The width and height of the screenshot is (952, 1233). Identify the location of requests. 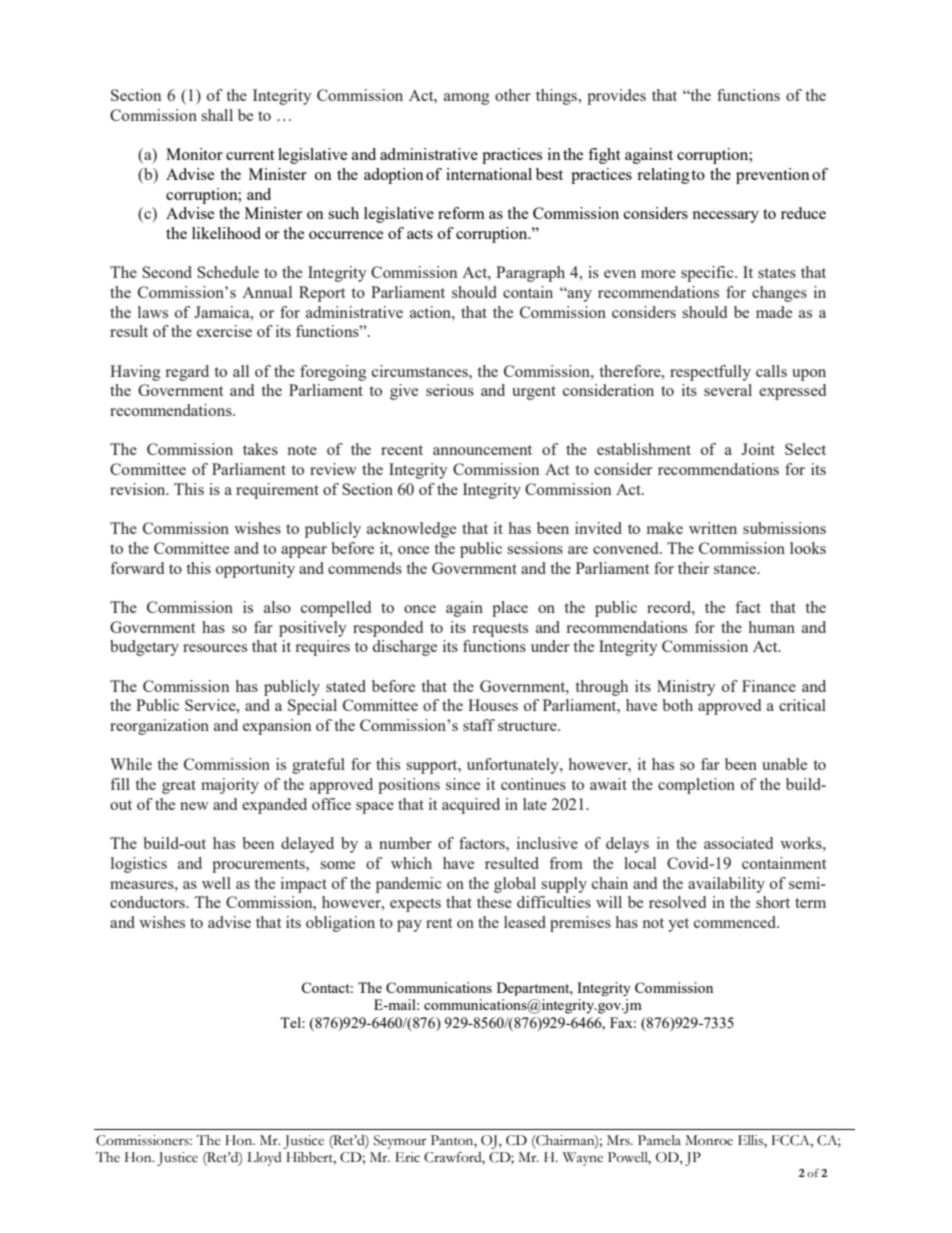
(500, 630).
